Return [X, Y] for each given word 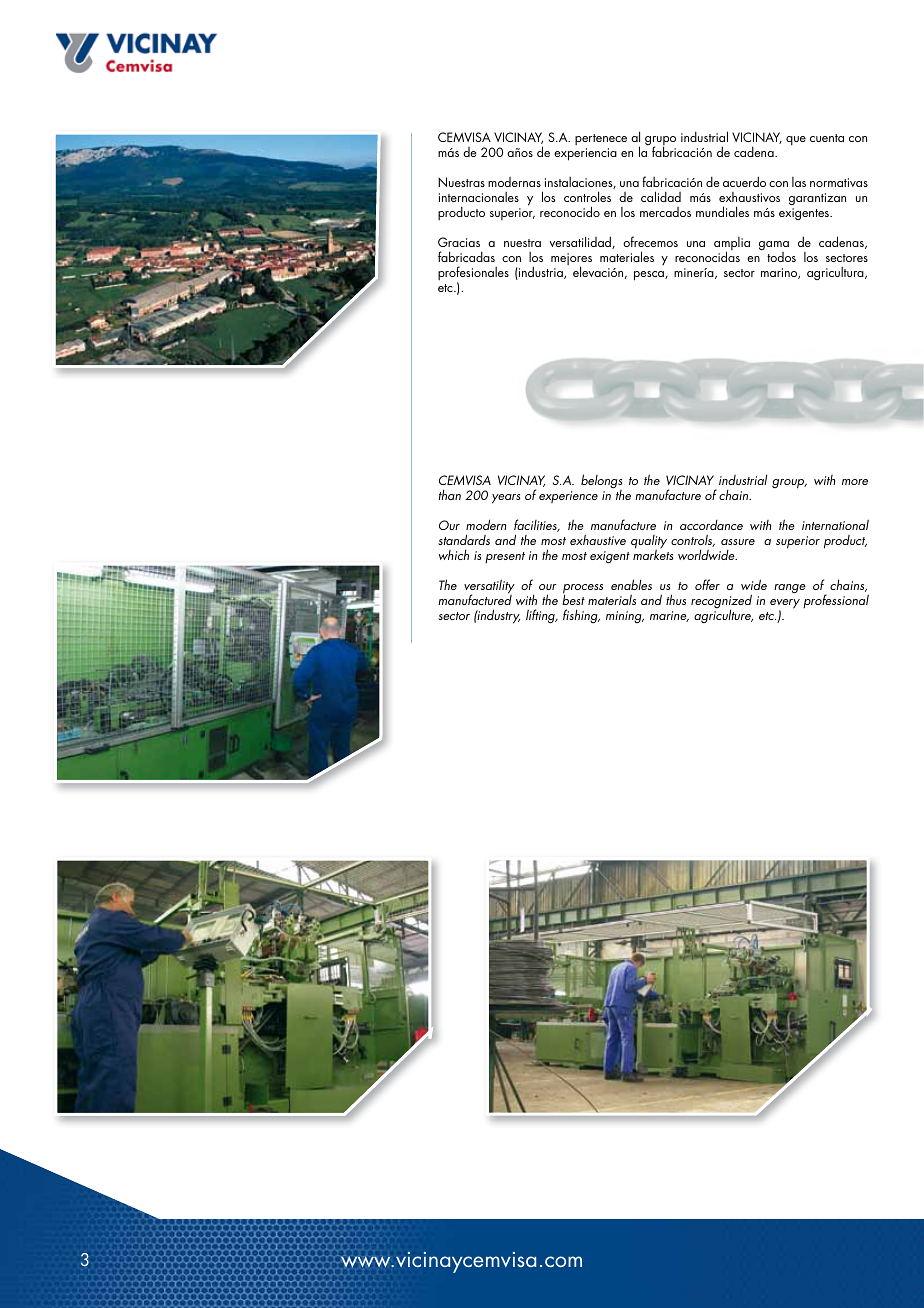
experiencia [585, 154]
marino [780, 273]
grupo [660, 142]
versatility [489, 587]
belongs [601, 483]
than [450, 495]
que [796, 141]
